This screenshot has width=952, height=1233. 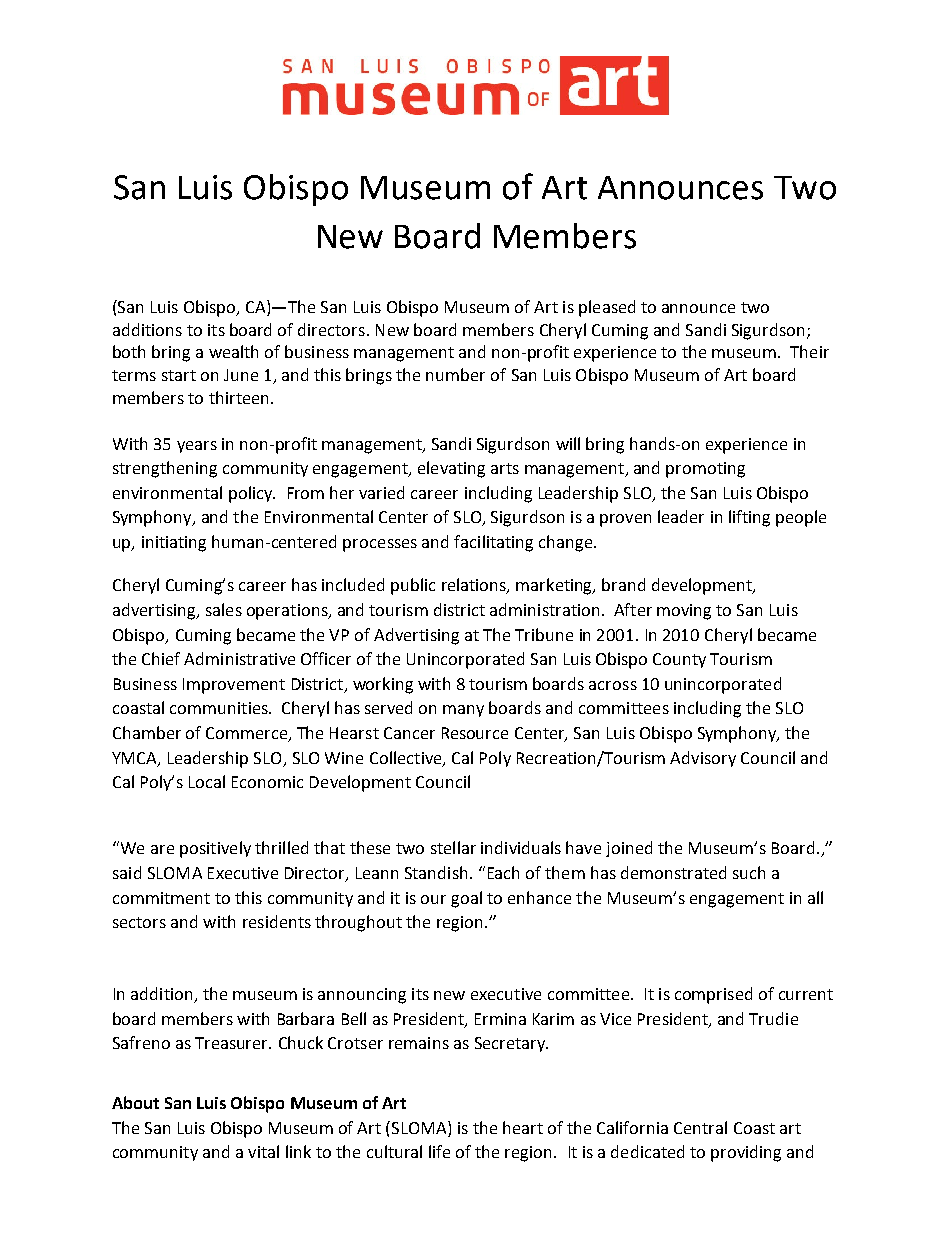 What do you see at coordinates (700, 1127) in the screenshot?
I see `Central` at bounding box center [700, 1127].
